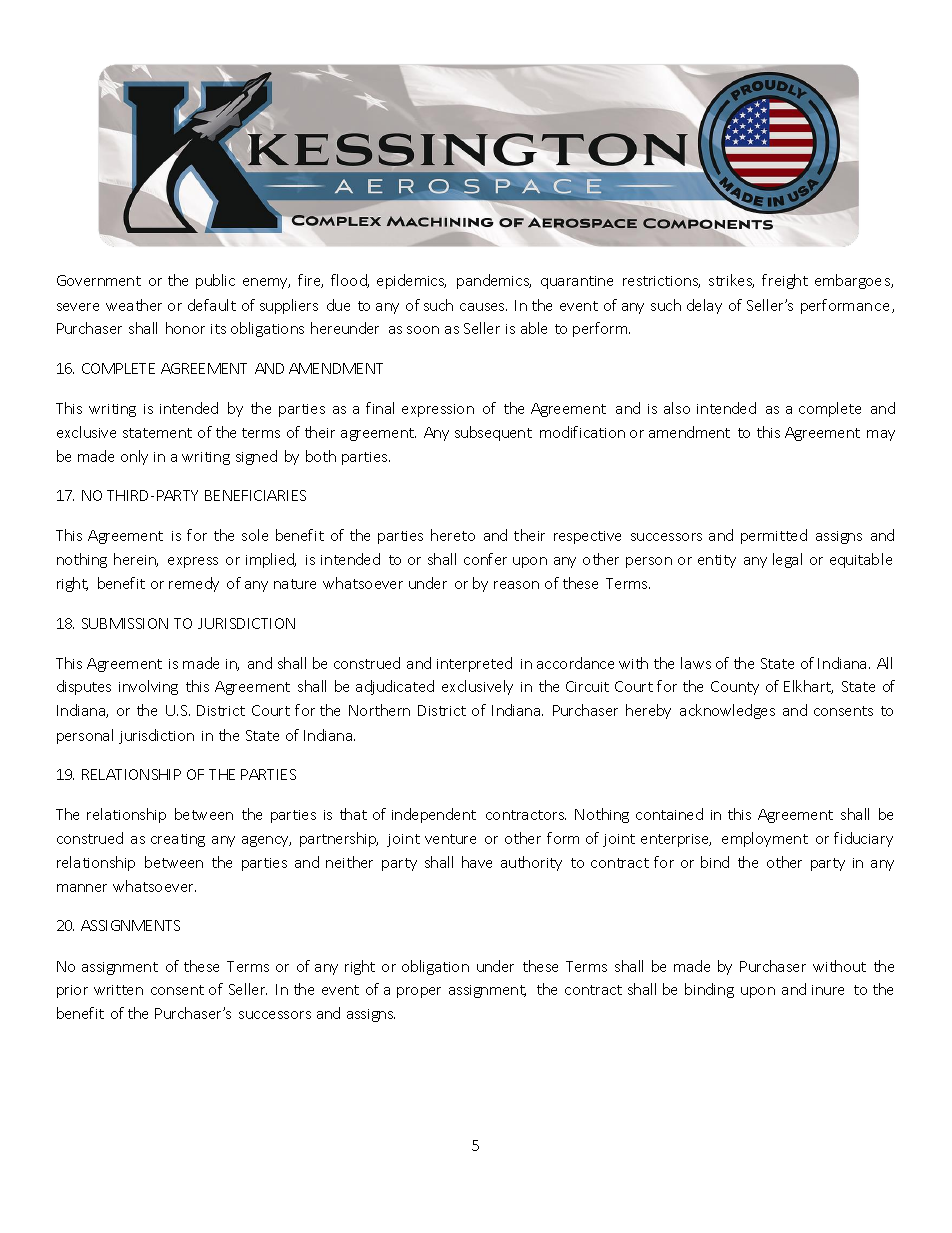 This document has height=1233, width=952. Describe the element at coordinates (148, 687) in the document. I see `involving` at that location.
